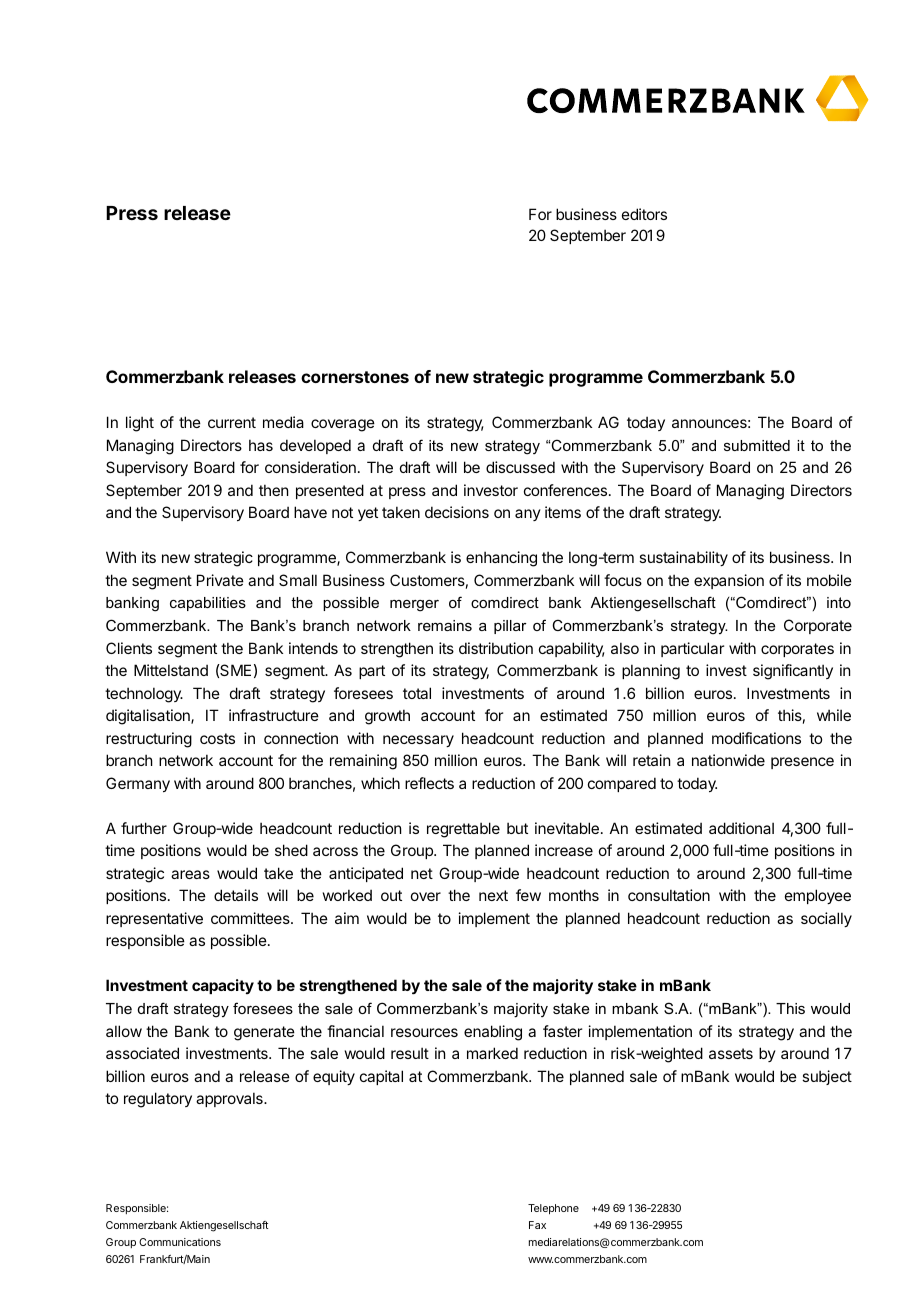 Image resolution: width=924 pixels, height=1308 pixels. Describe the element at coordinates (644, 214) in the screenshot. I see `editors` at that location.
